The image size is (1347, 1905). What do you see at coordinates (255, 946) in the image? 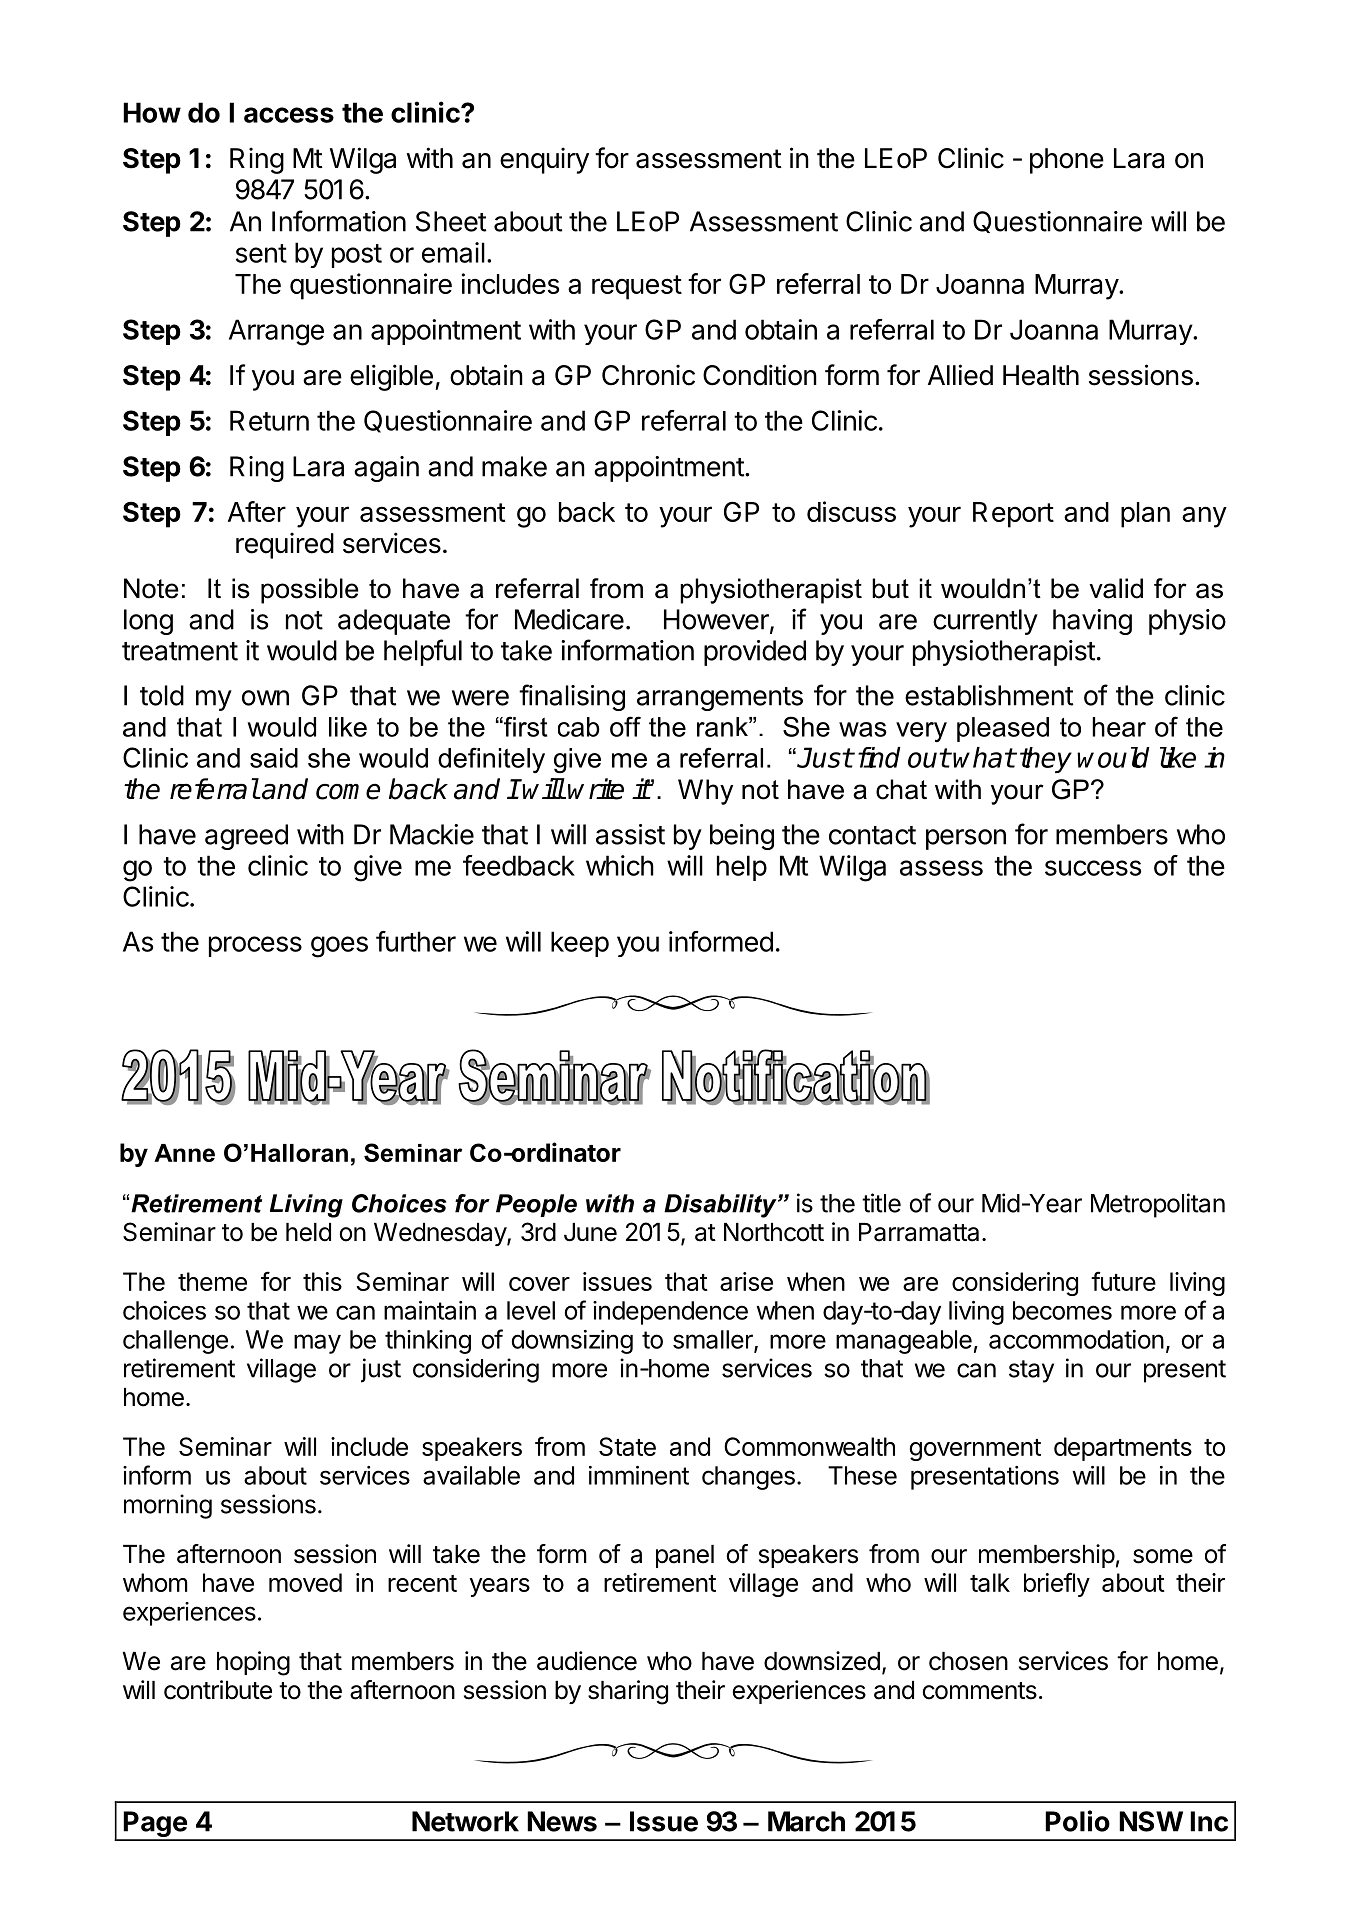
I see `process` at bounding box center [255, 946].
